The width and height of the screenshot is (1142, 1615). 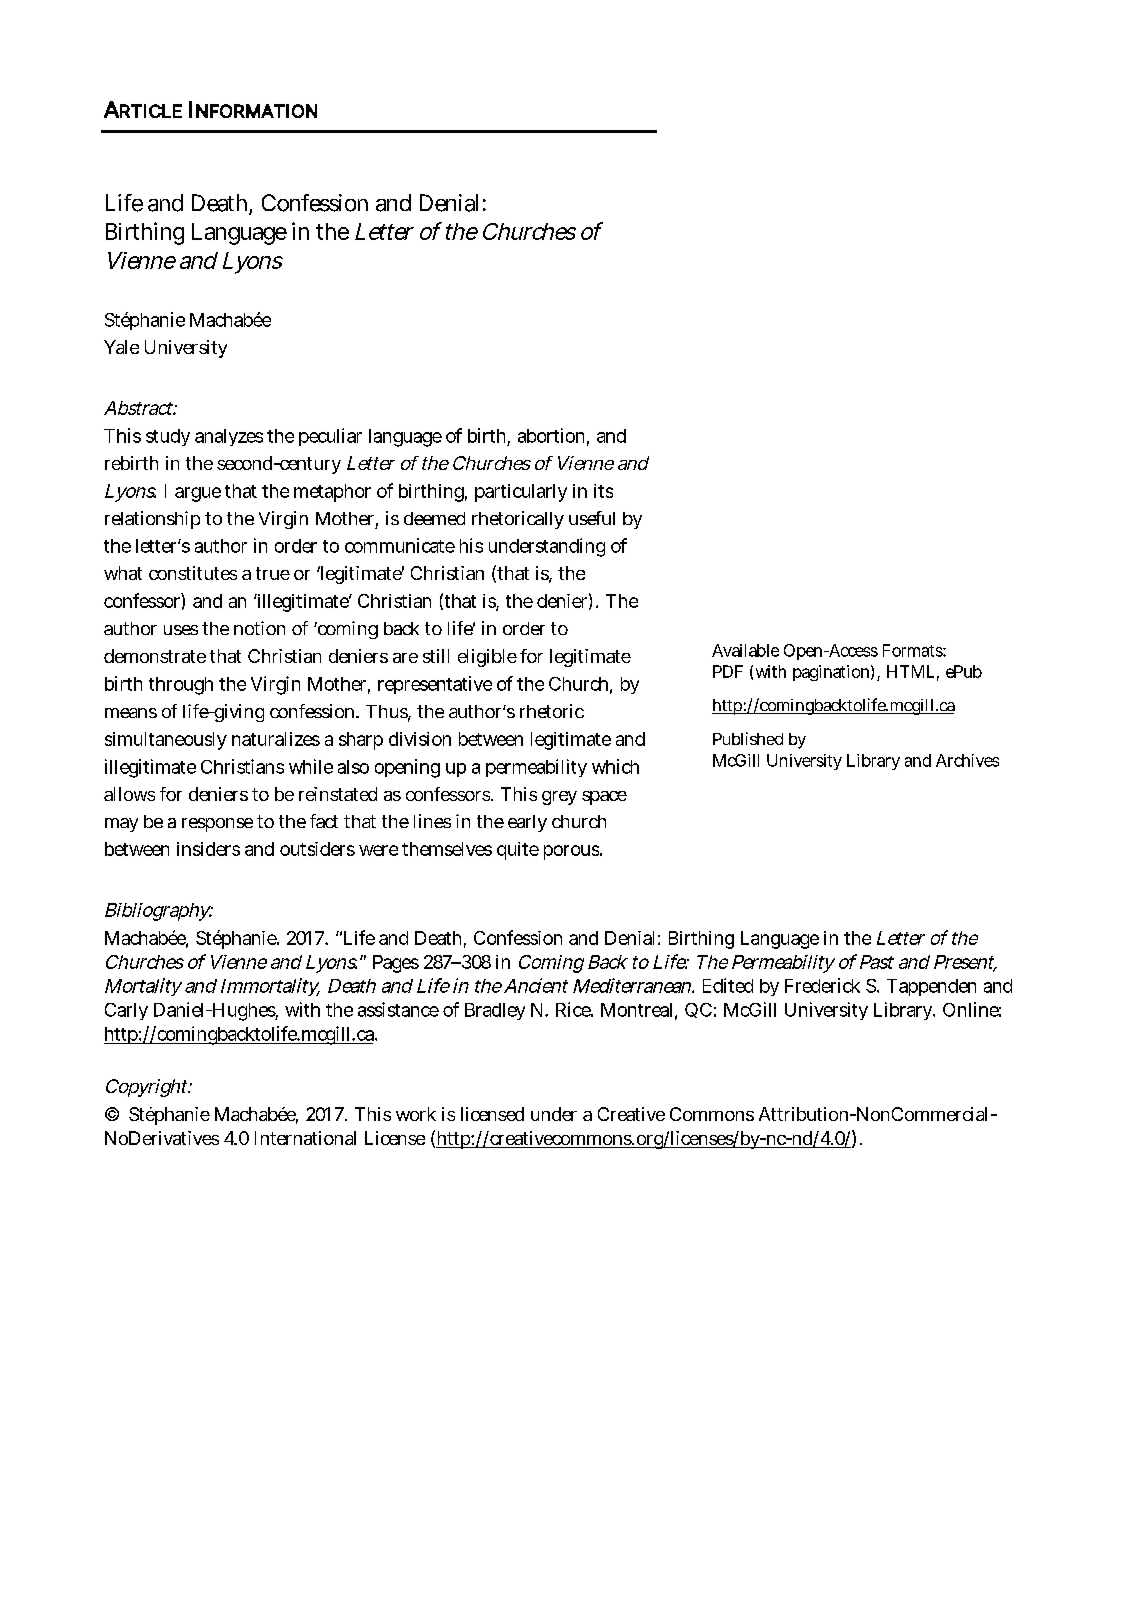 What do you see at coordinates (208, 849) in the screenshot?
I see `insiders` at bounding box center [208, 849].
